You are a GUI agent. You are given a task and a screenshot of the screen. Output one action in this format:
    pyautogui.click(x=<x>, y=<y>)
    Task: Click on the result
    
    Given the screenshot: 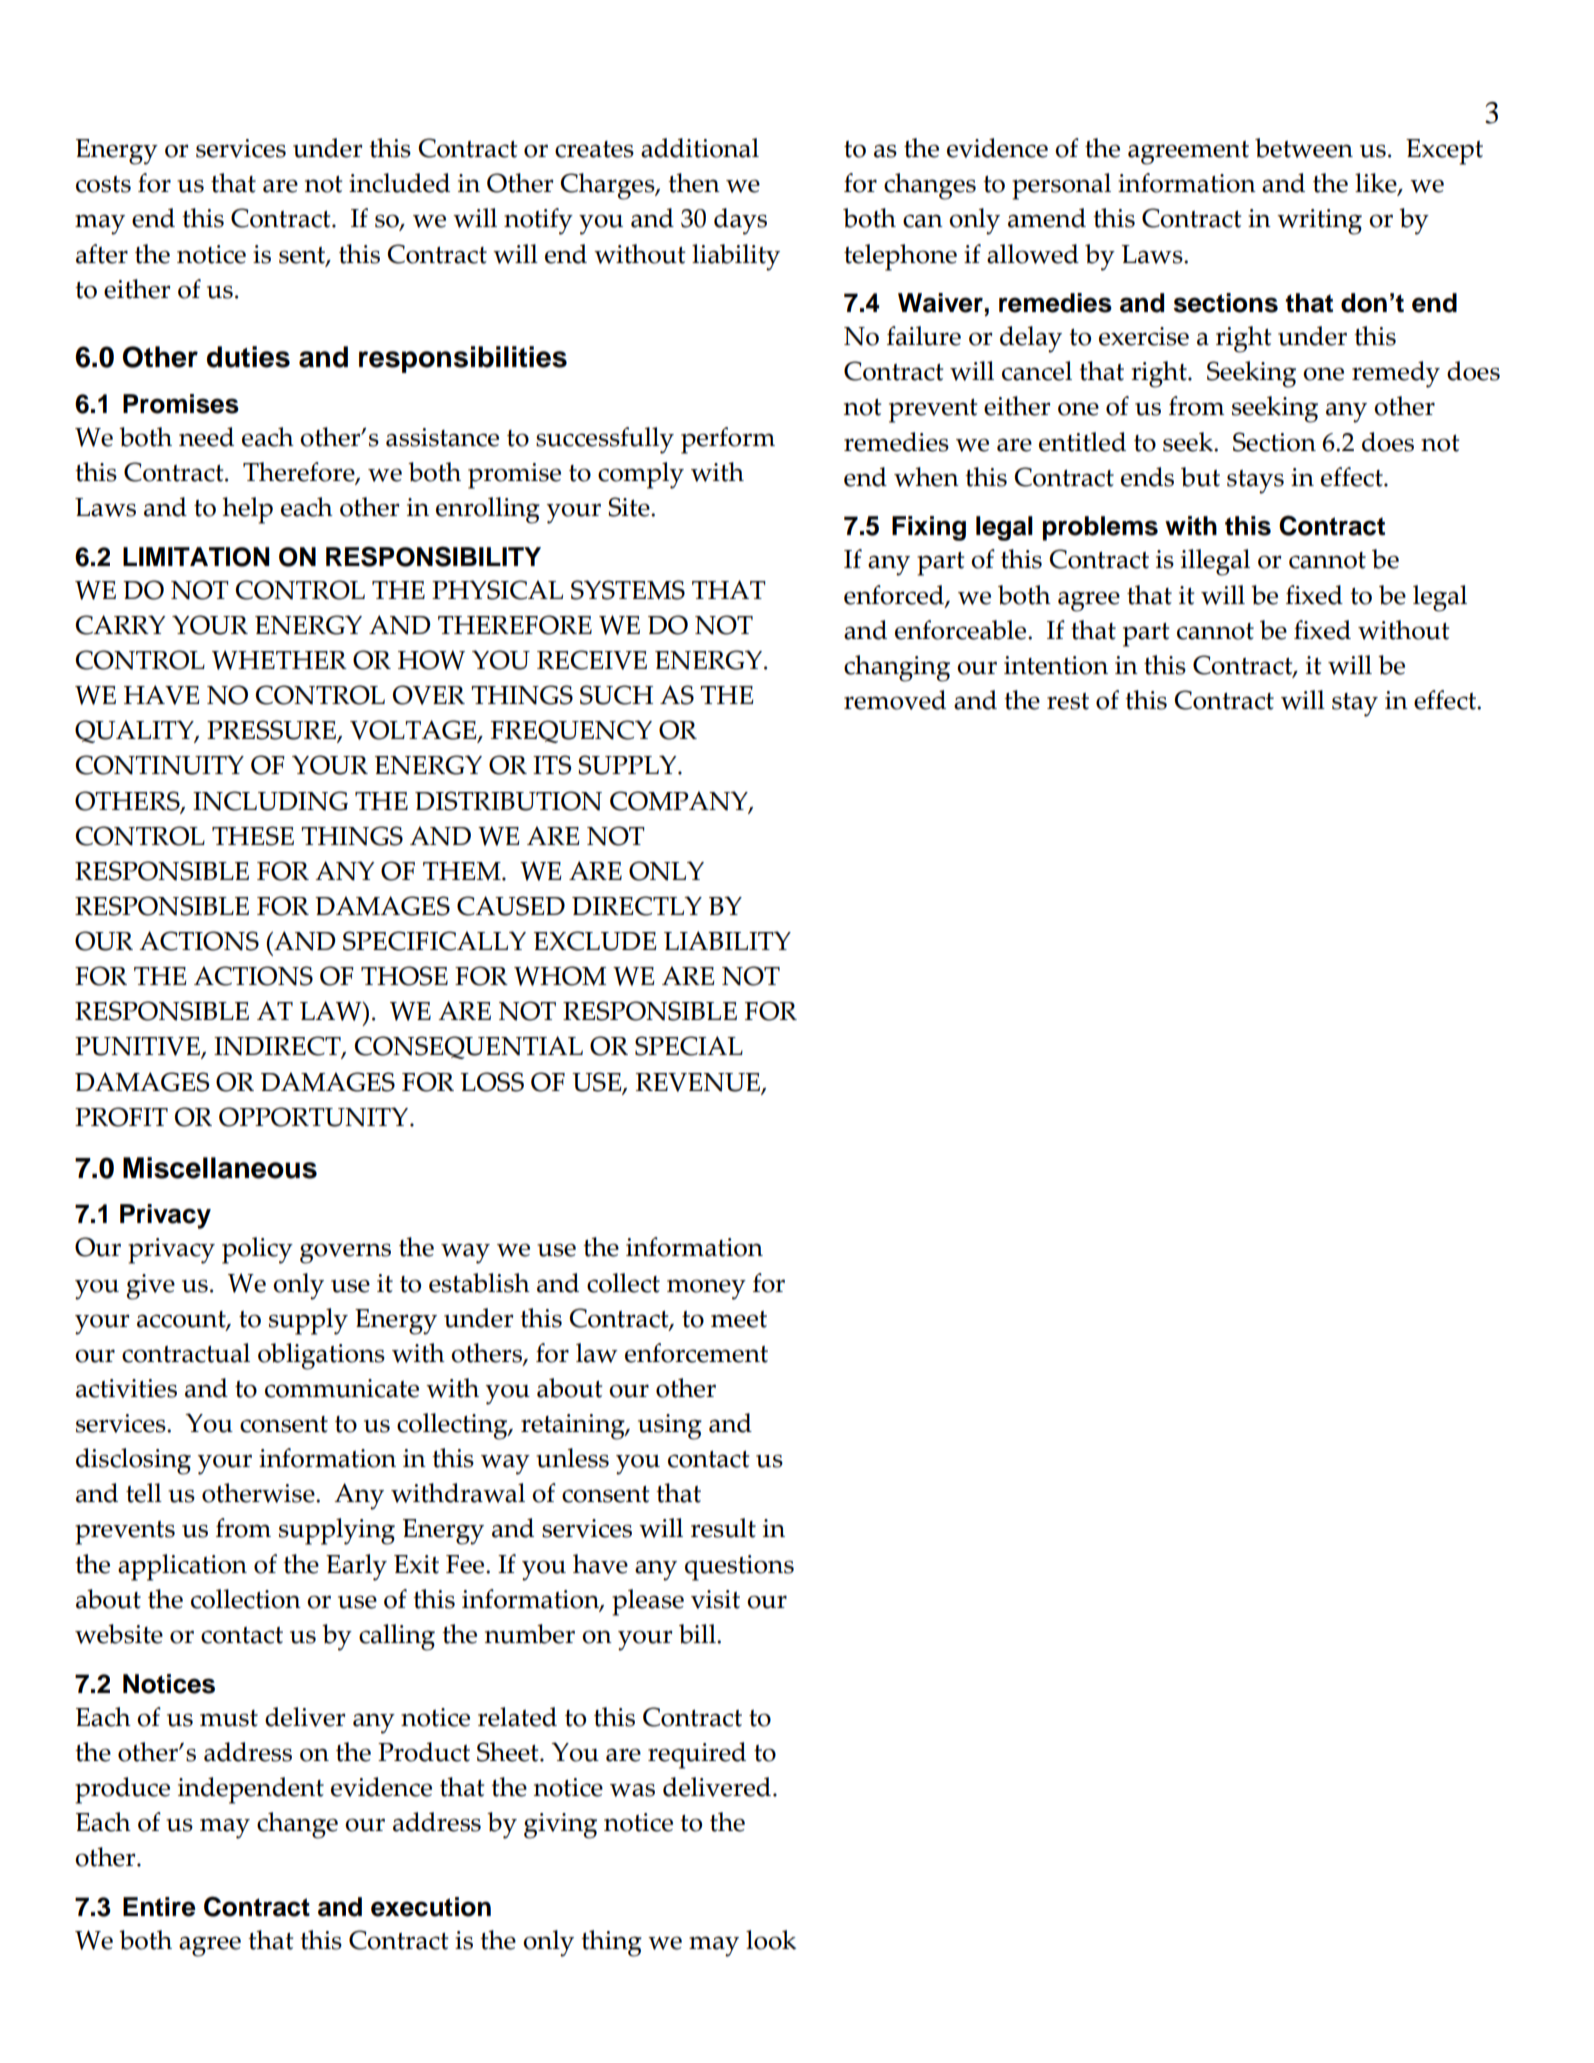 What is the action you would take?
    pyautogui.click(x=723, y=1528)
